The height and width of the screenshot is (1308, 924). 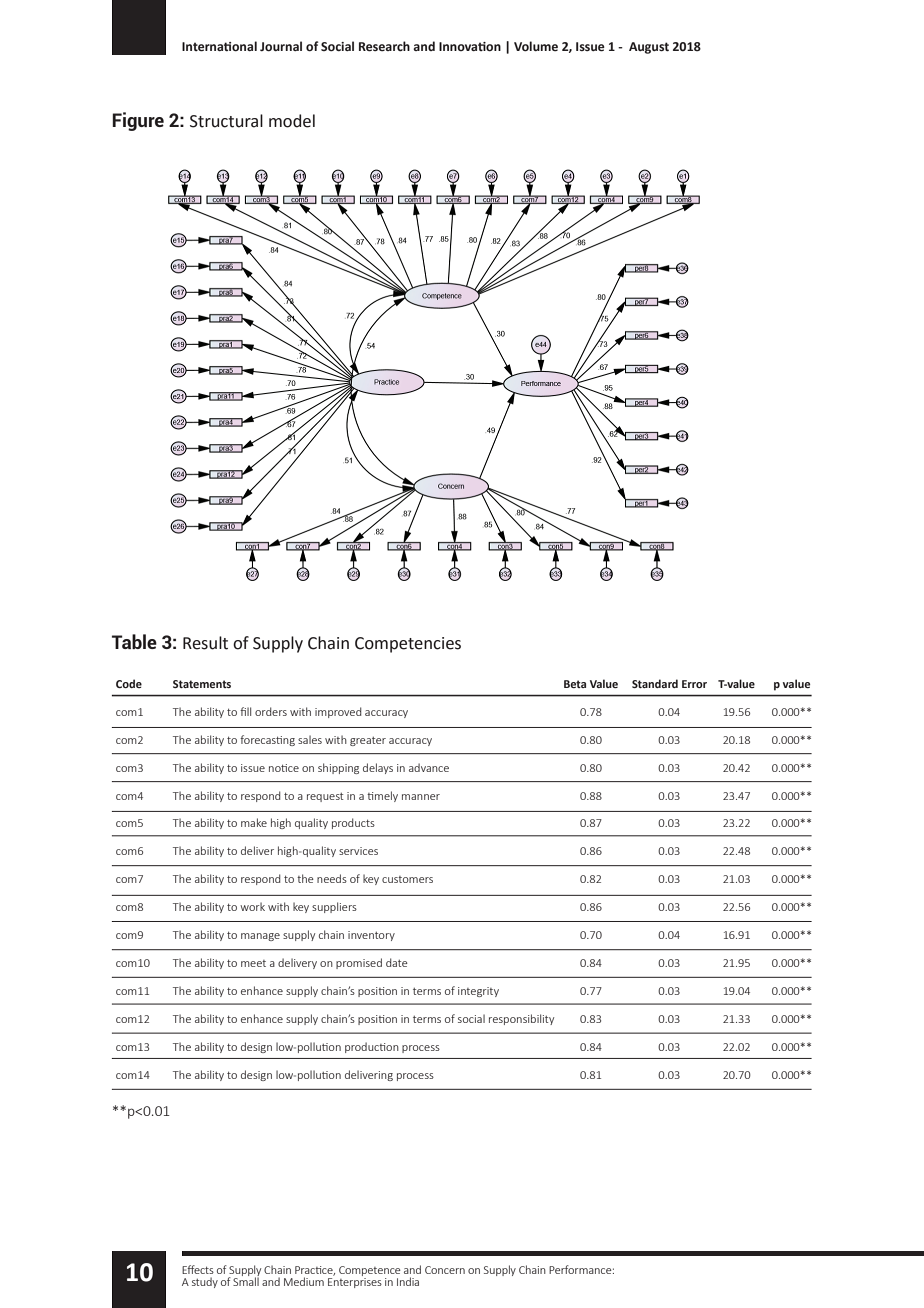 I want to click on India, so click(x=408, y=1281).
